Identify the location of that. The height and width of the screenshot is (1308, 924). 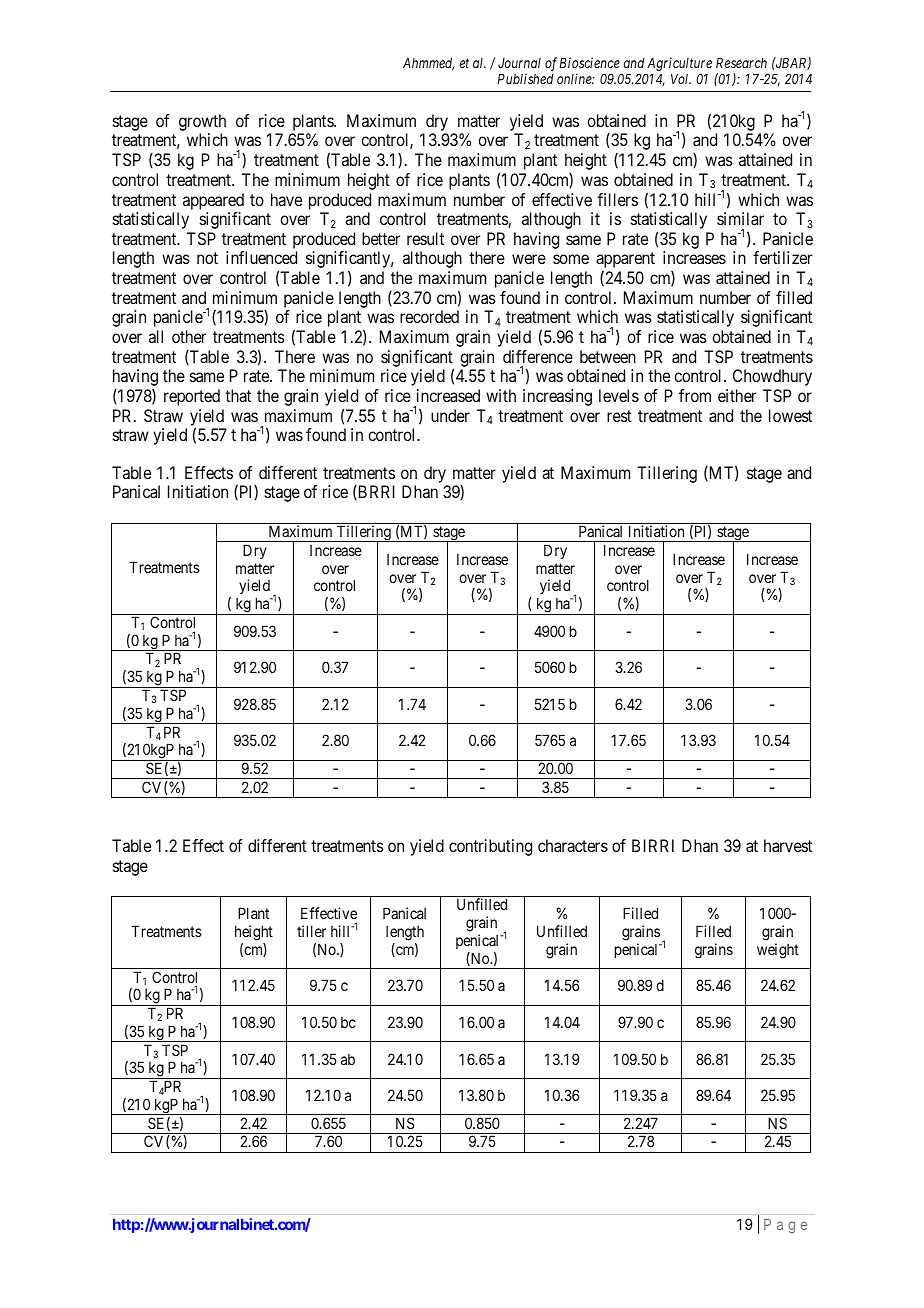
(238, 395).
